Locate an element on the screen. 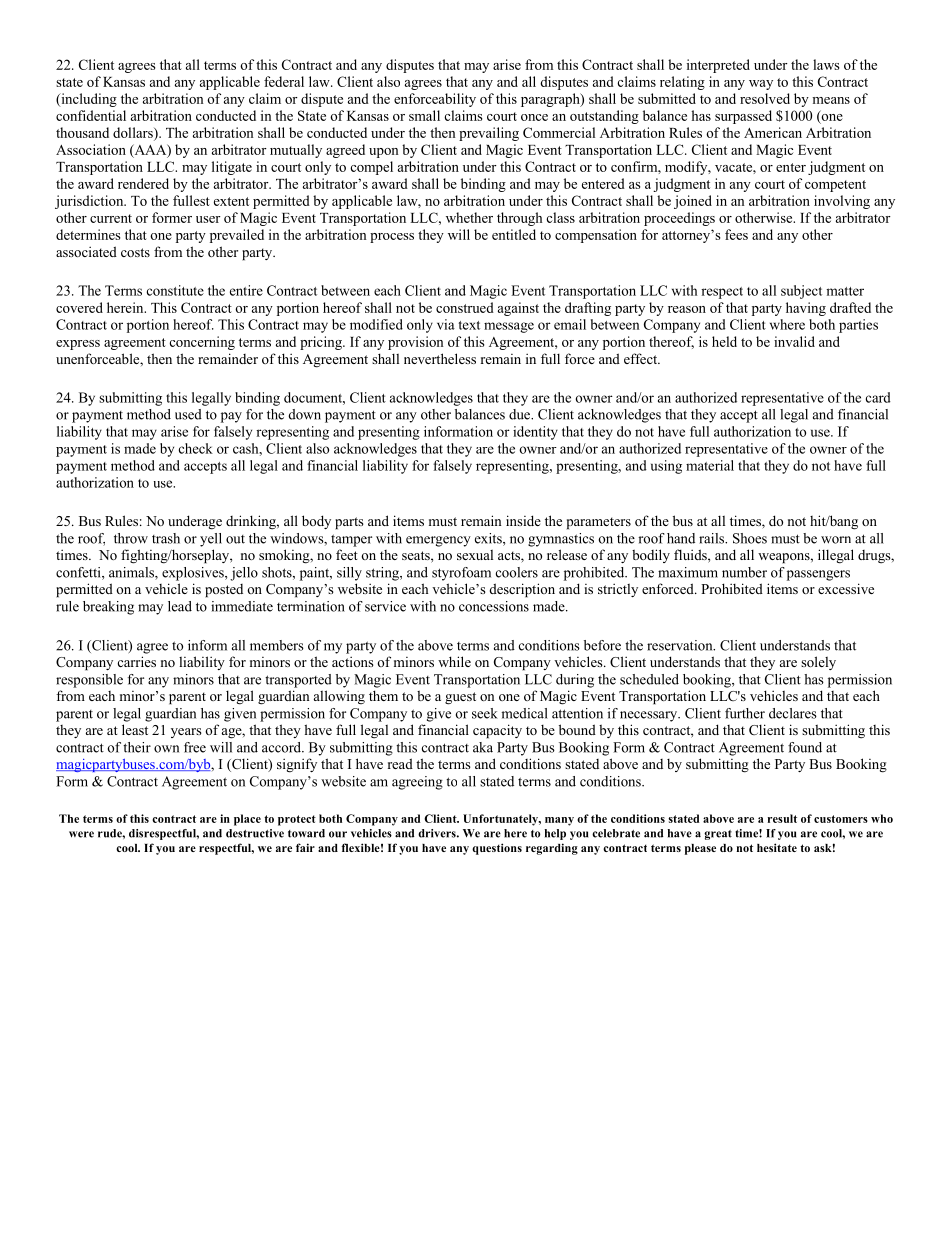 The width and height of the screenshot is (952, 1233). place is located at coordinates (247, 820).
